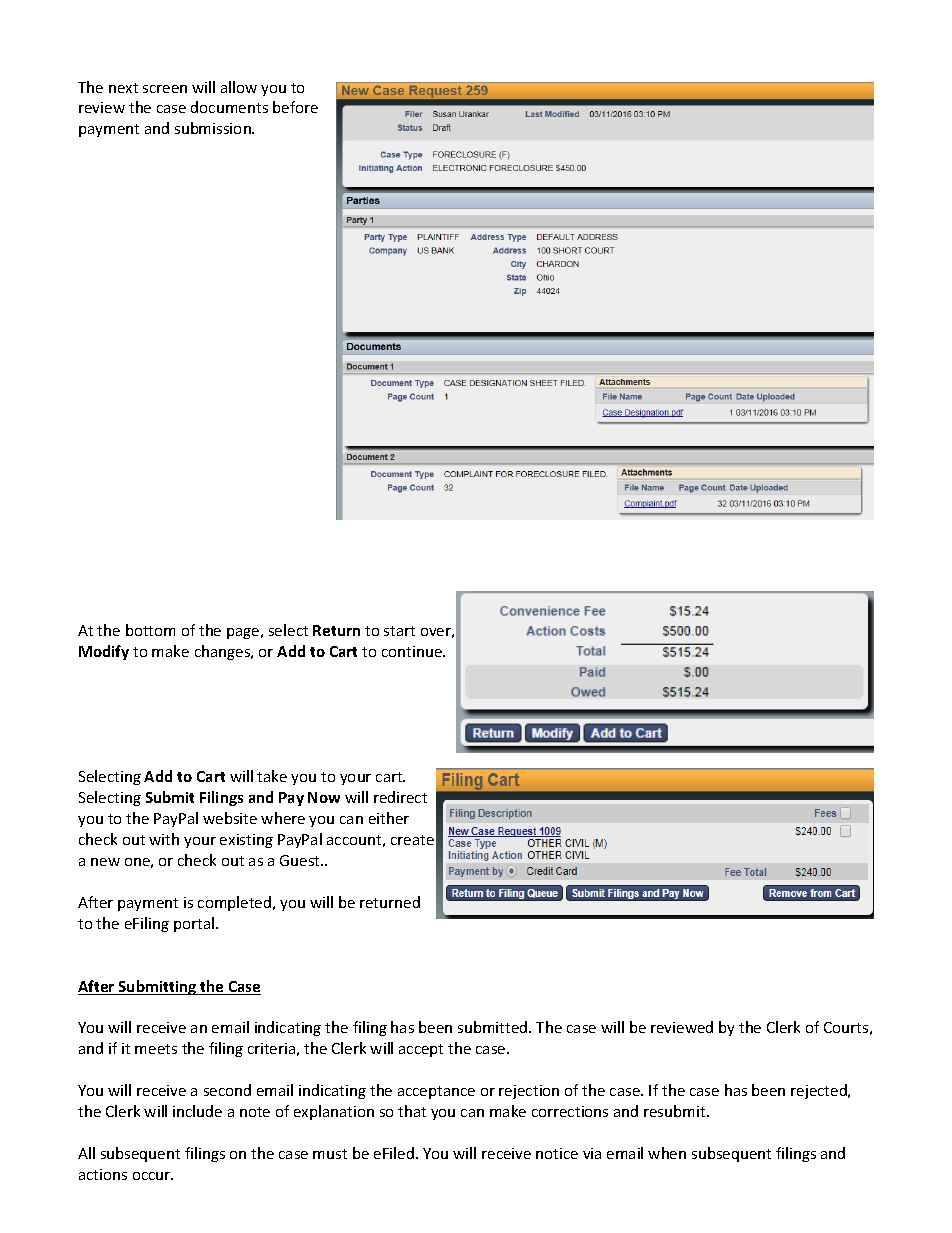  Describe the element at coordinates (214, 128) in the screenshot. I see `submission` at that location.
